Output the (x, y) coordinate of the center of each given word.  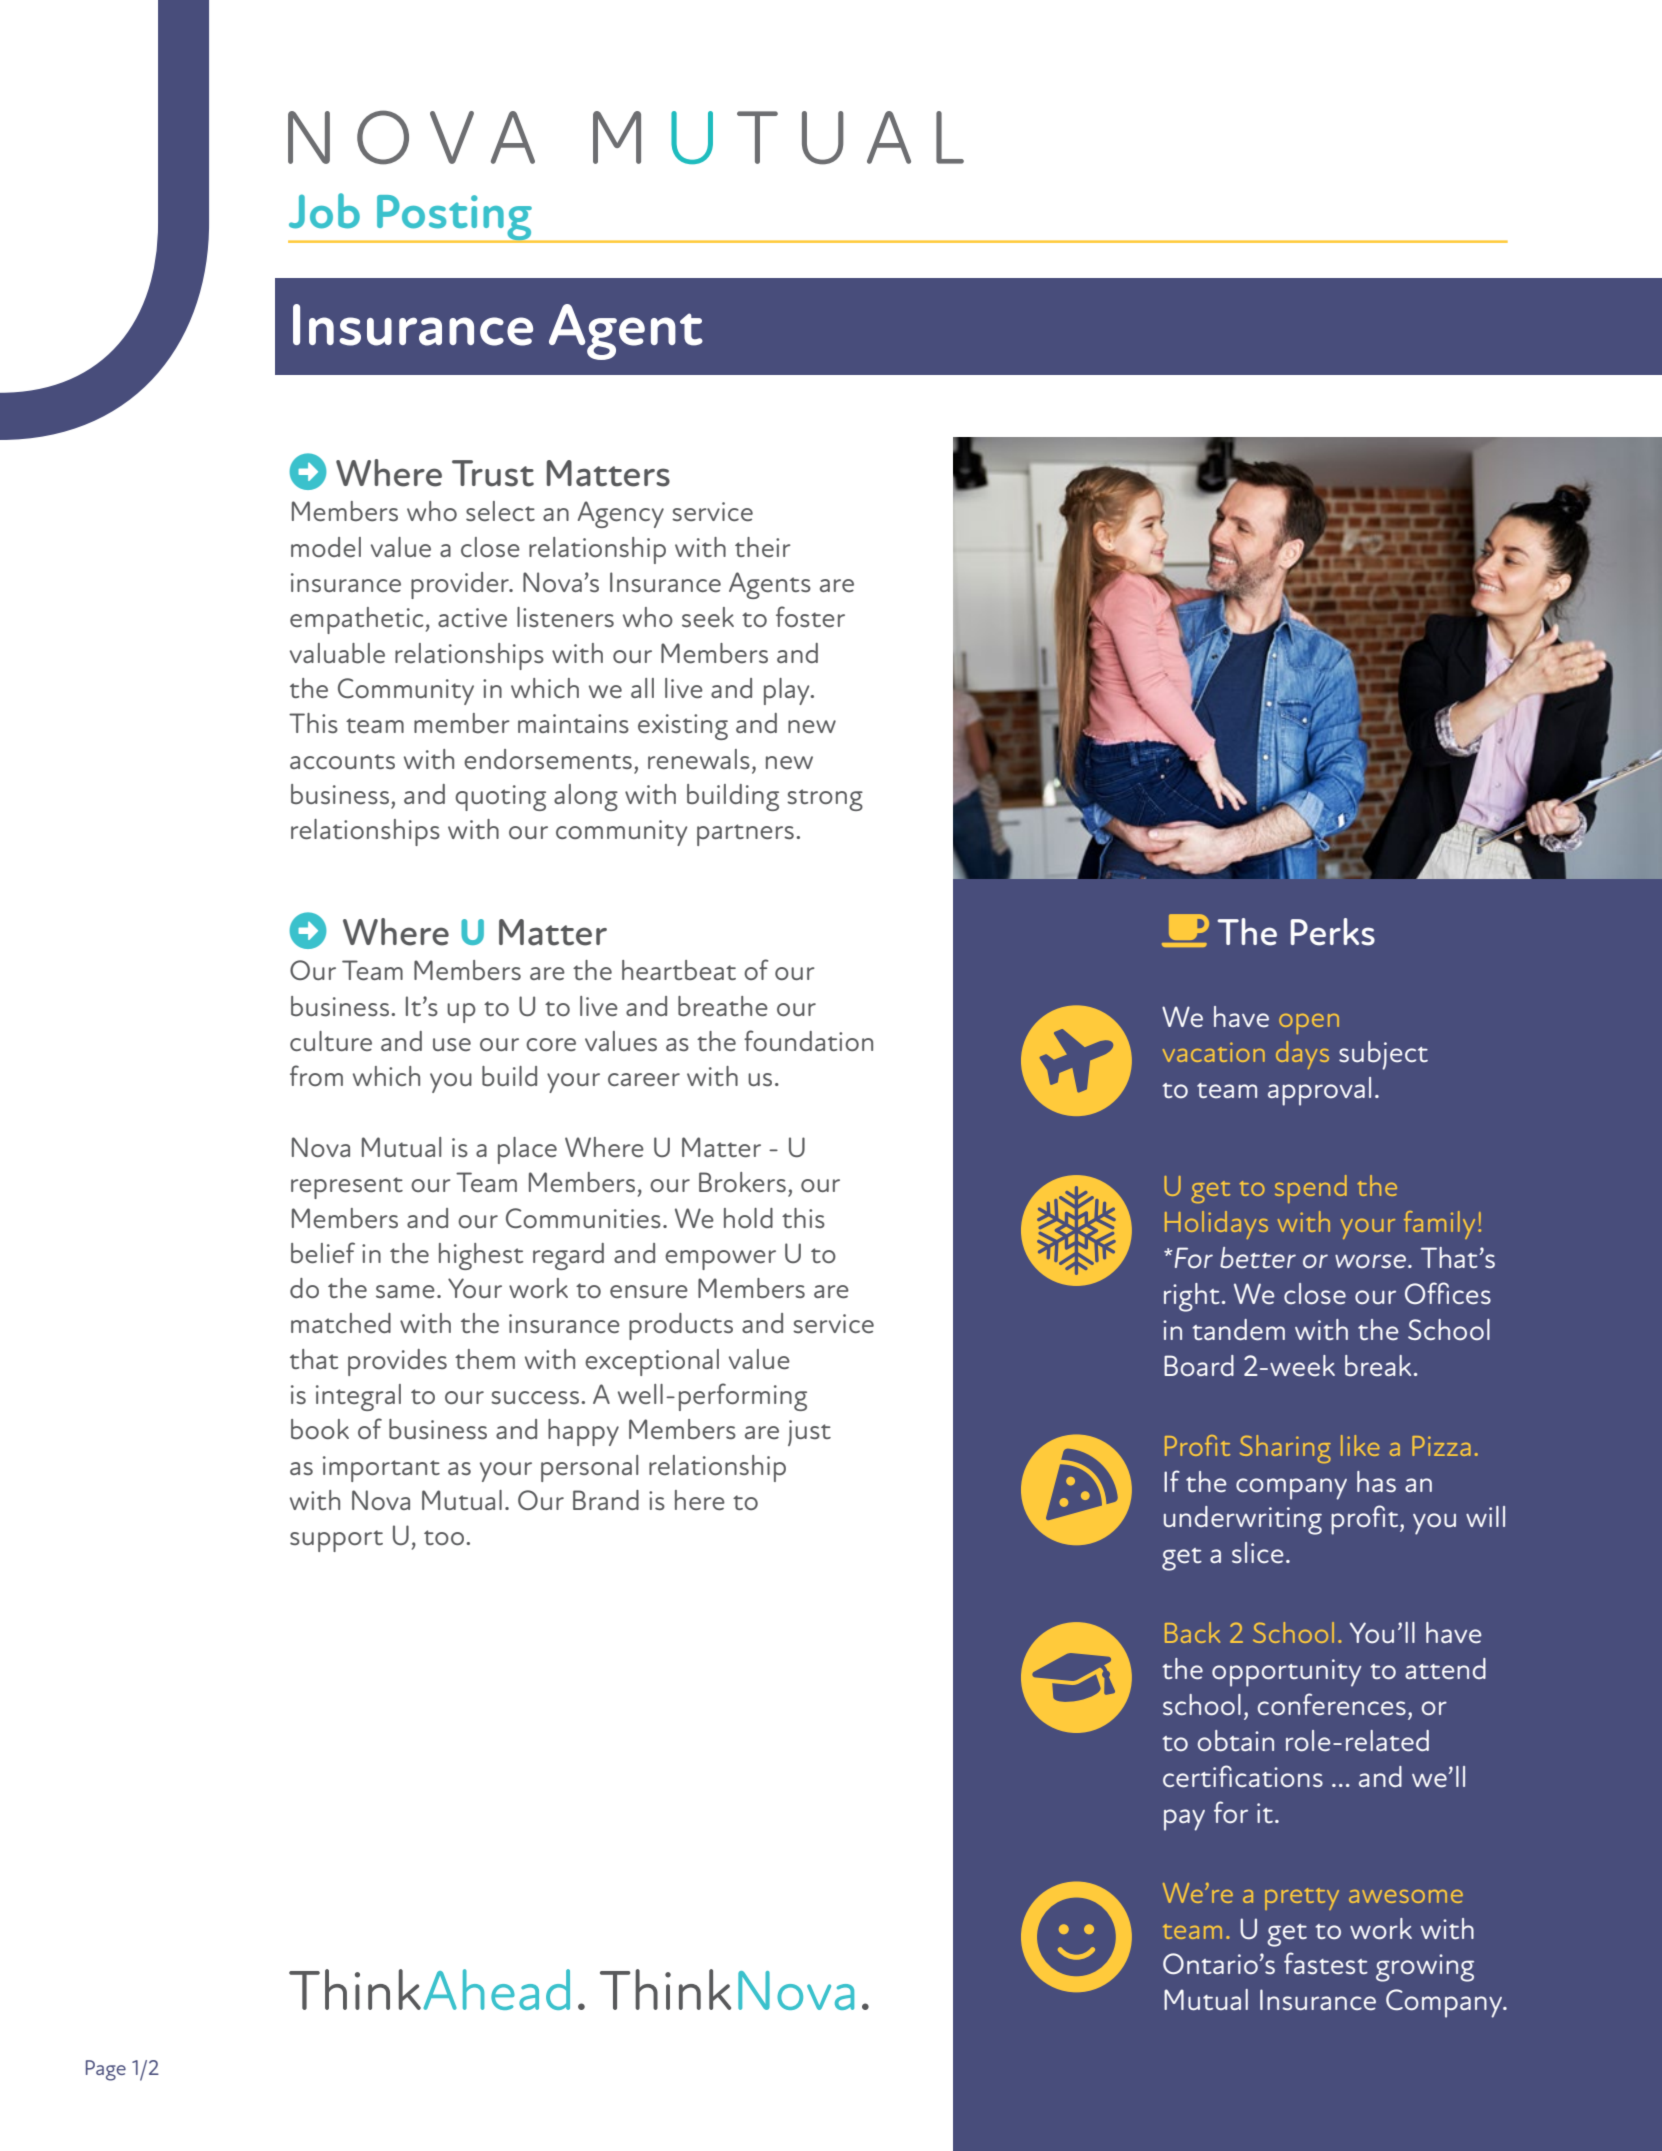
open (1309, 1024)
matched (341, 1323)
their (763, 547)
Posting (454, 219)
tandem (1238, 1330)
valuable (337, 653)
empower (720, 1260)
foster (810, 616)
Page (106, 2070)
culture (331, 1041)
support (336, 1541)
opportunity (1286, 1673)
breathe (723, 1006)
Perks (1333, 932)
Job (324, 211)
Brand (606, 1500)
